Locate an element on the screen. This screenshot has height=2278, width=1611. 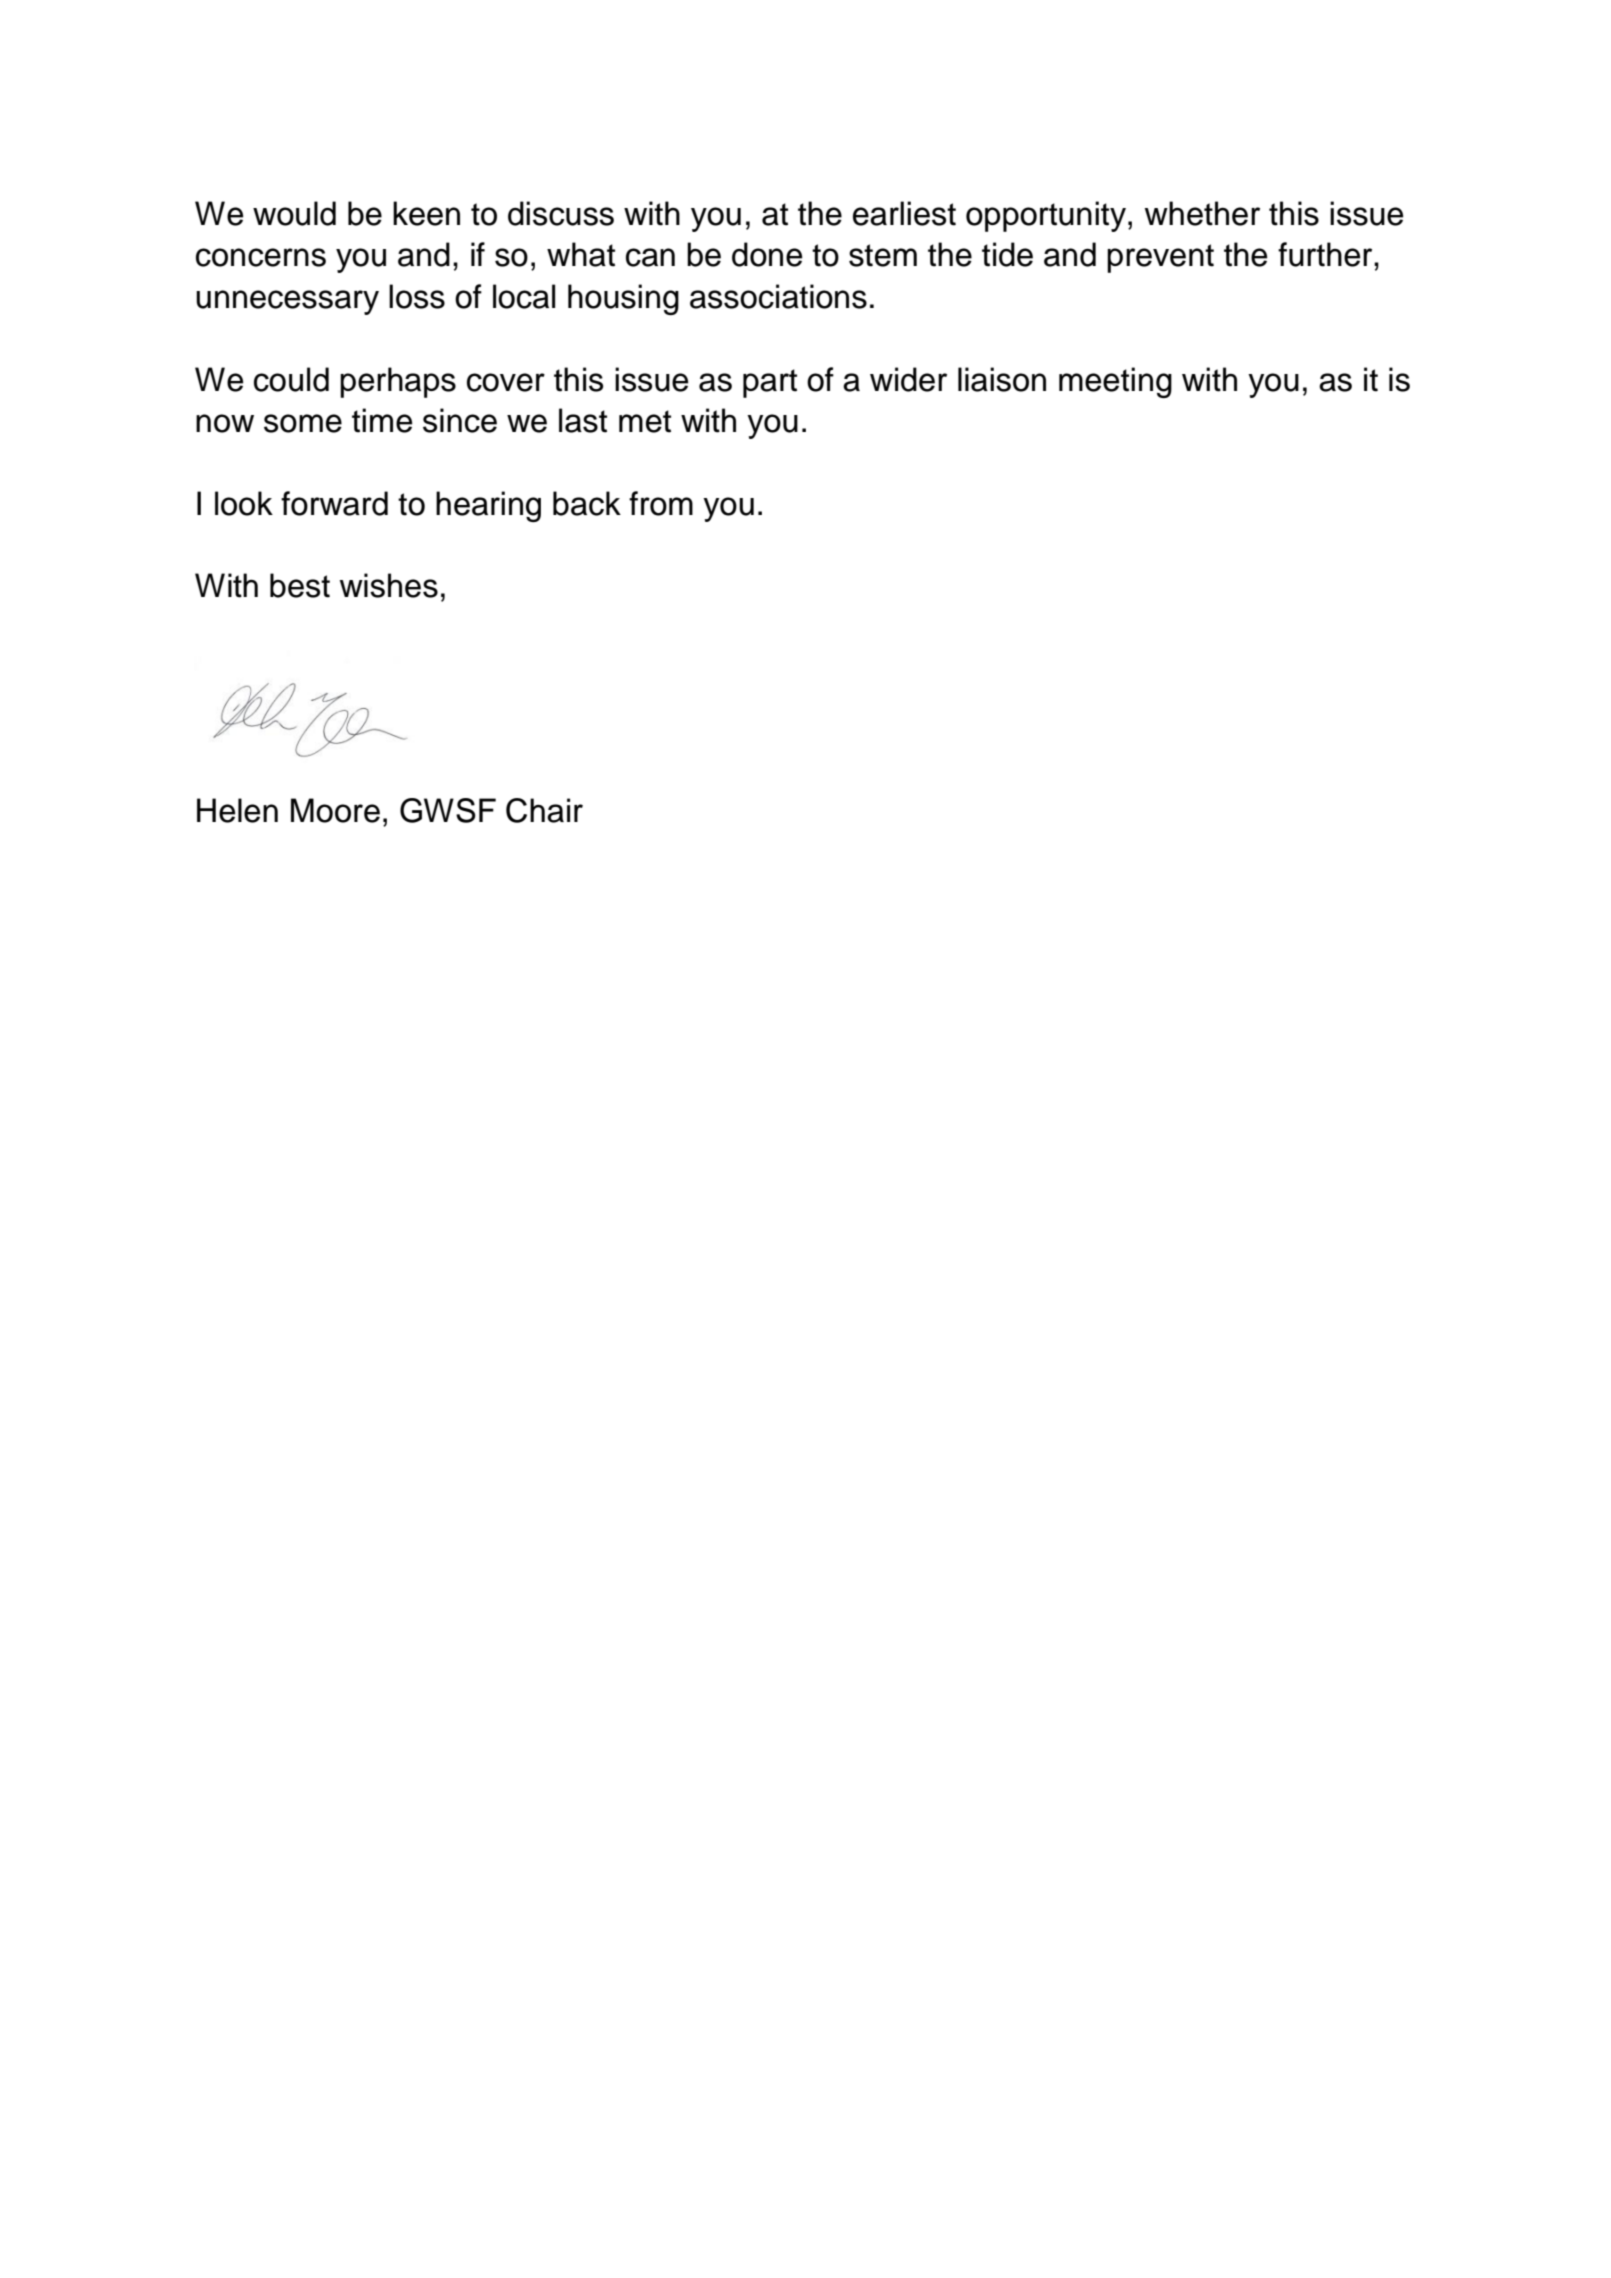
from is located at coordinates (661, 503).
